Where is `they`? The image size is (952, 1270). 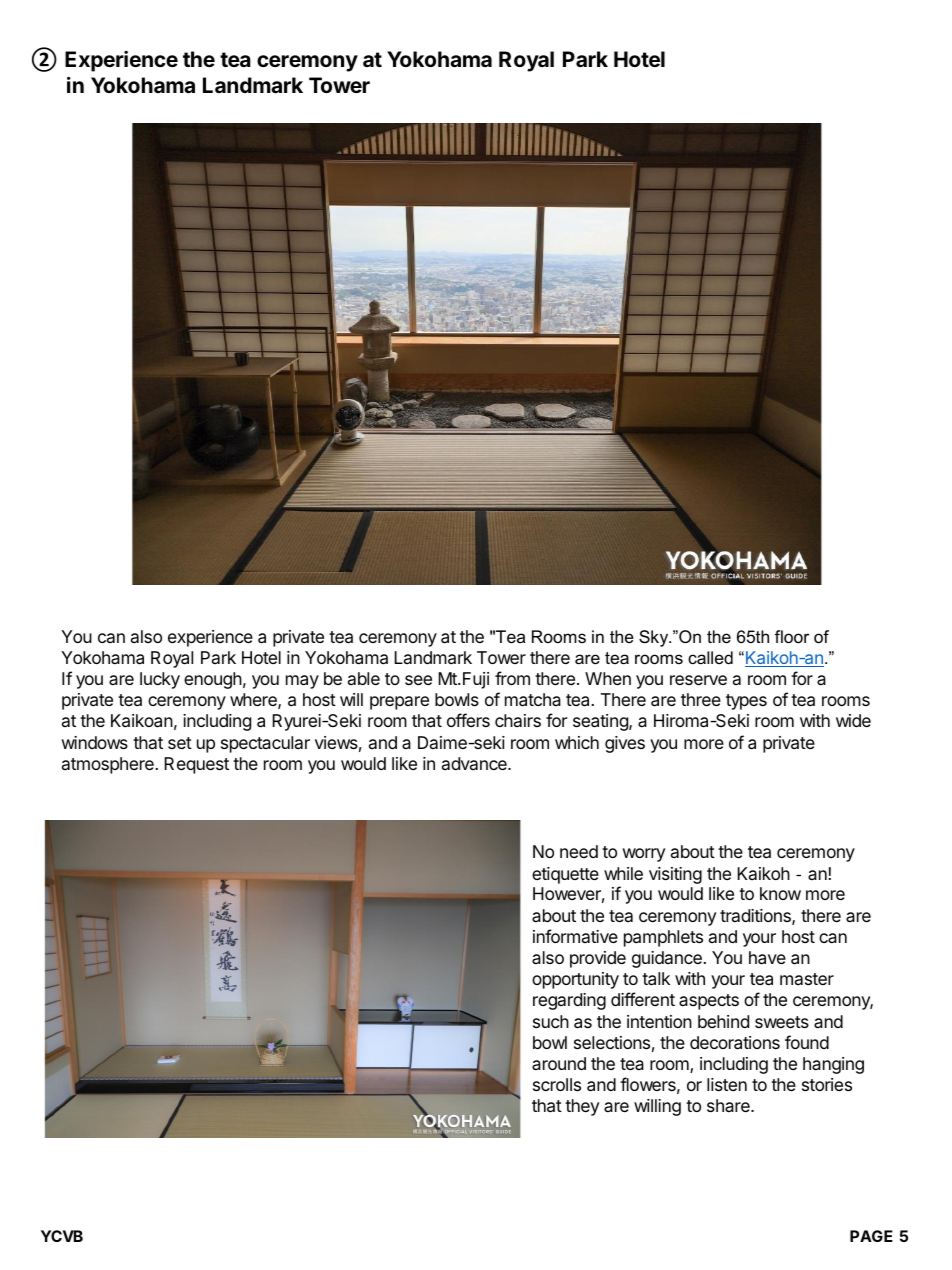 they is located at coordinates (582, 1107).
